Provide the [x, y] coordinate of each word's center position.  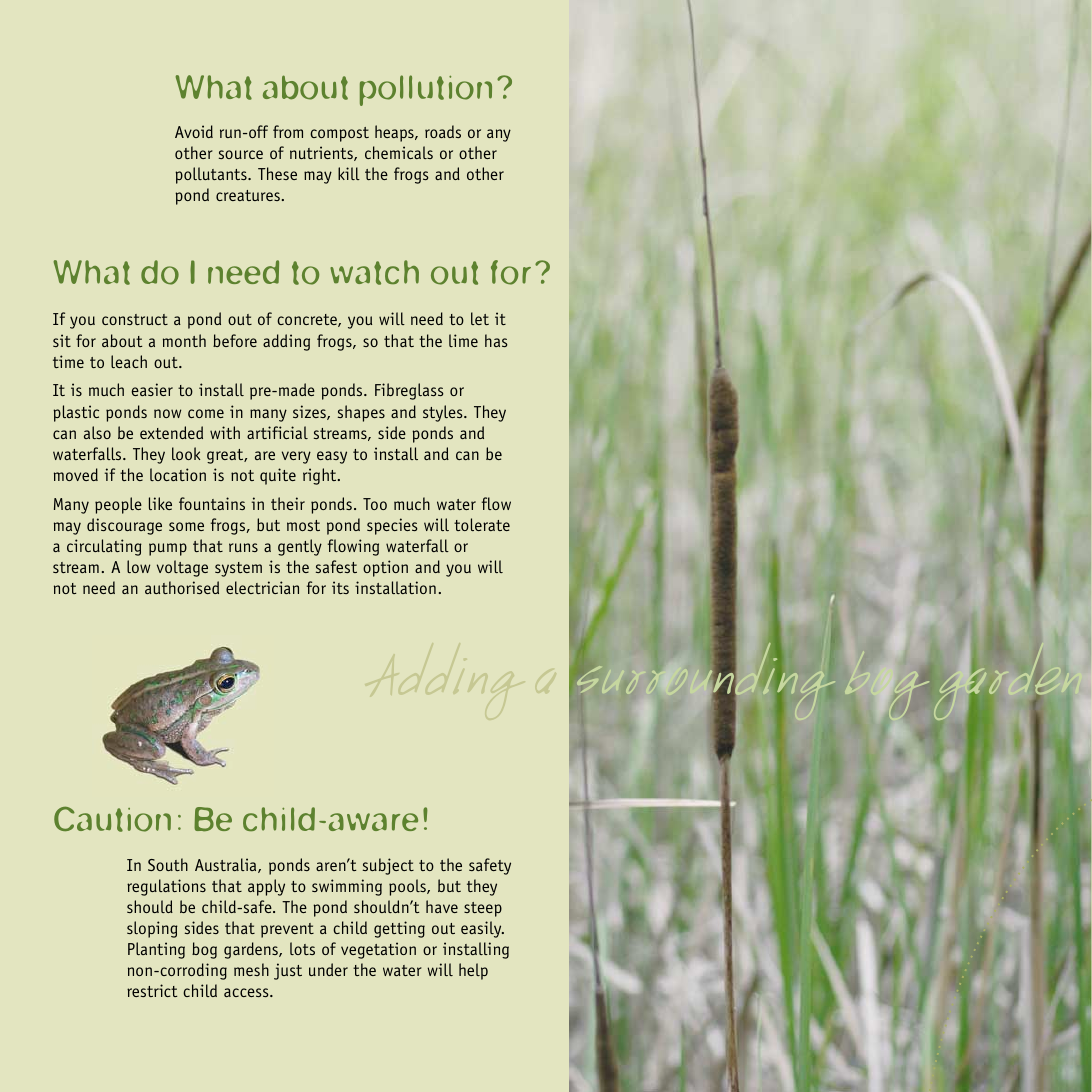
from [288, 131]
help [473, 971]
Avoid [194, 131]
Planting [156, 950]
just [288, 971]
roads [443, 131]
